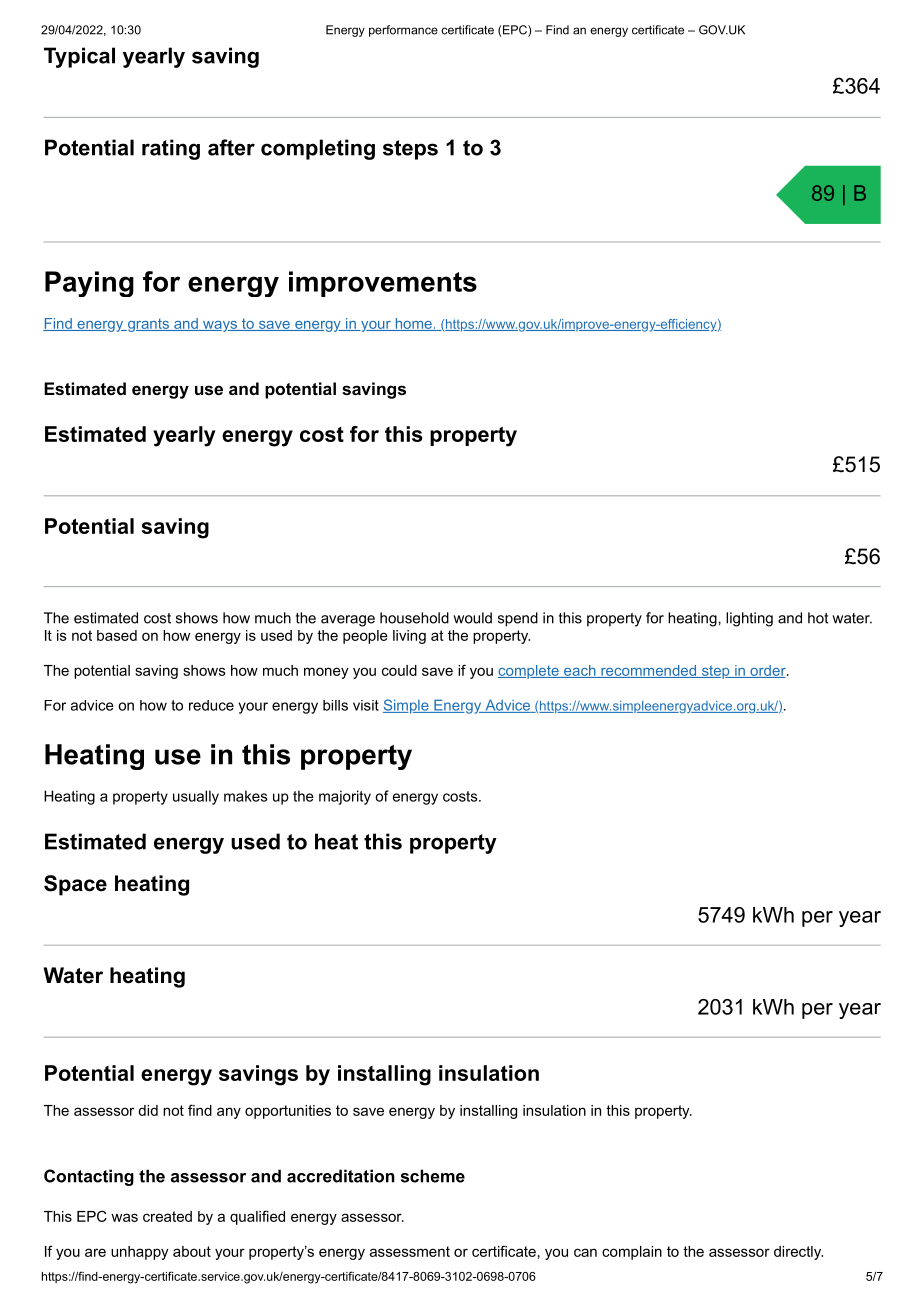 The image size is (924, 1307). What do you see at coordinates (167, 1216) in the screenshot?
I see `created` at bounding box center [167, 1216].
